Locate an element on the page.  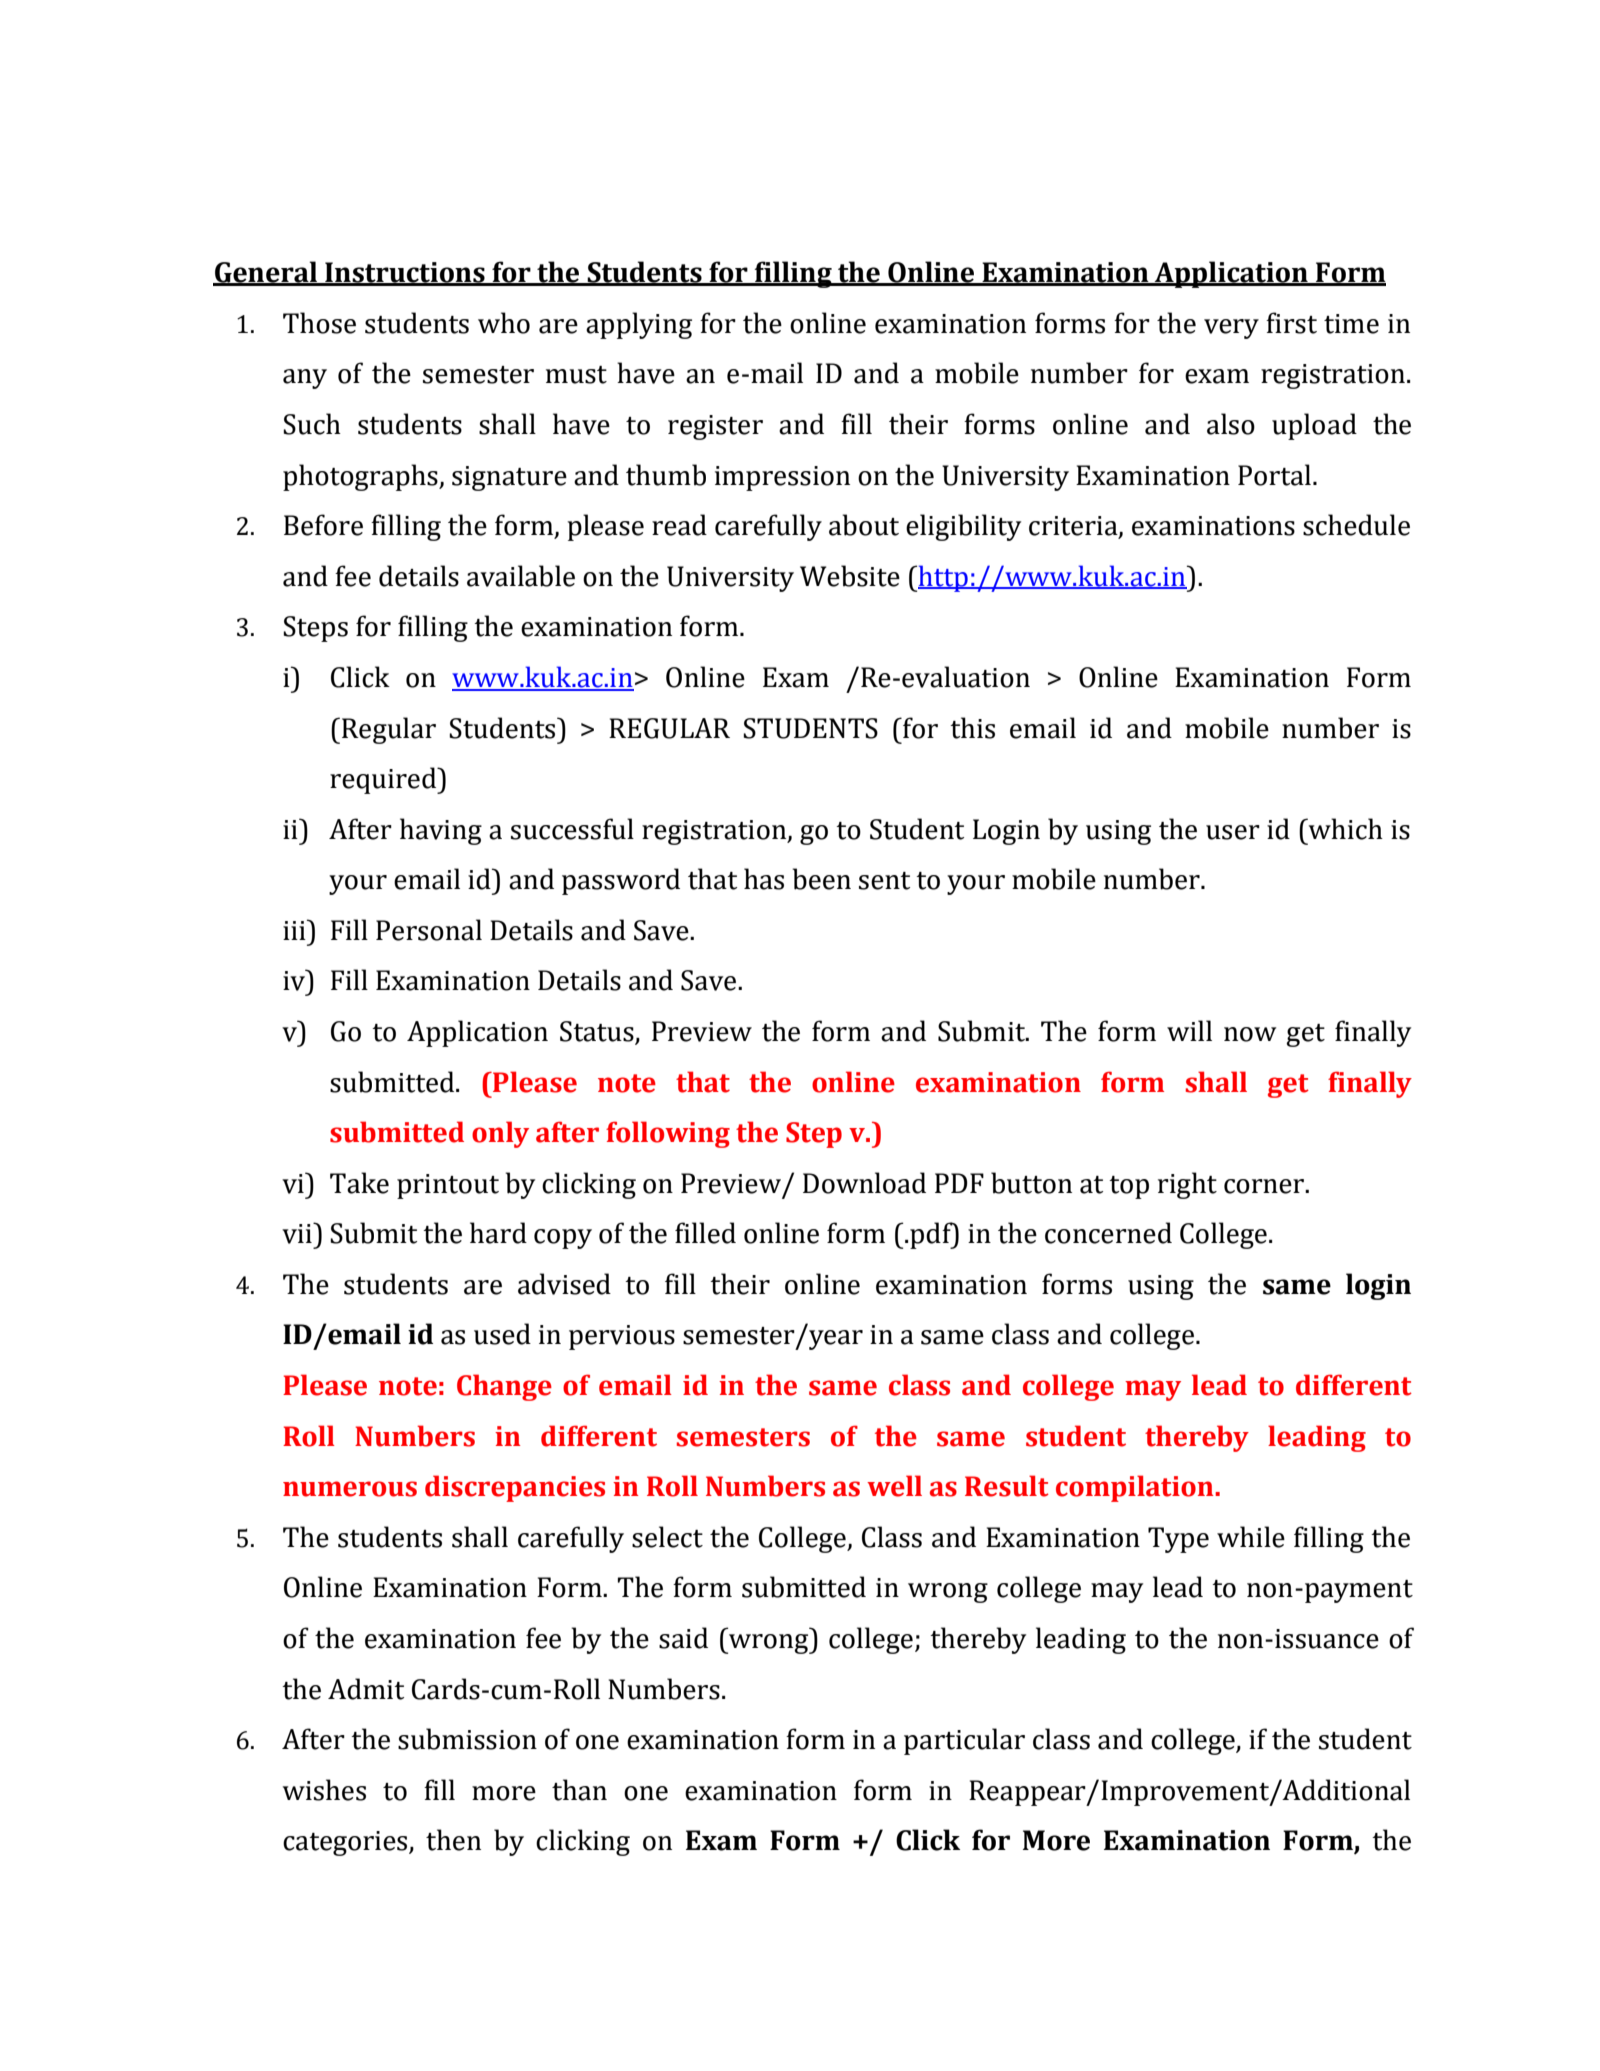
applying is located at coordinates (639, 325).
